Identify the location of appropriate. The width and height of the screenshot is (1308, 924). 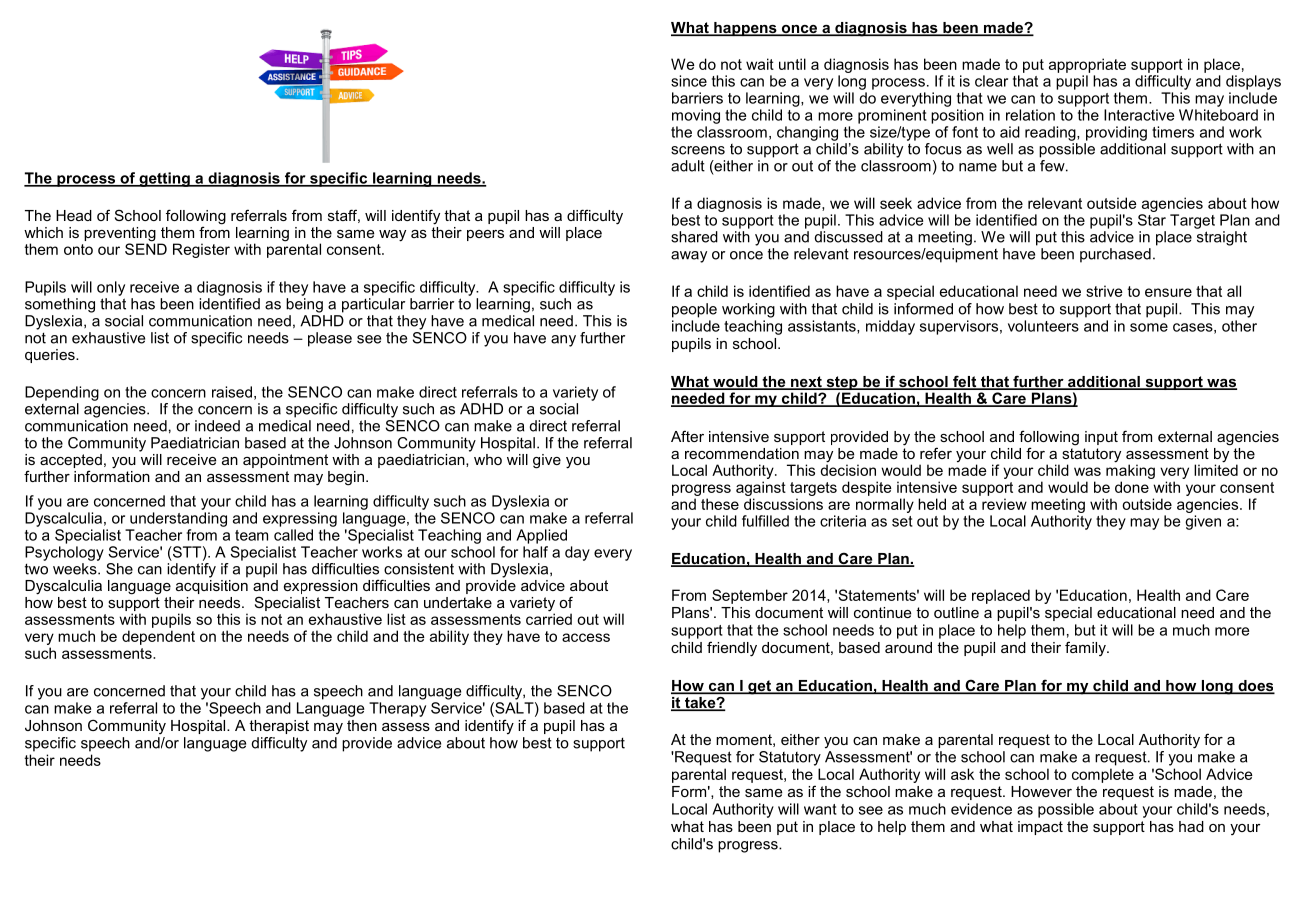
(1087, 65).
